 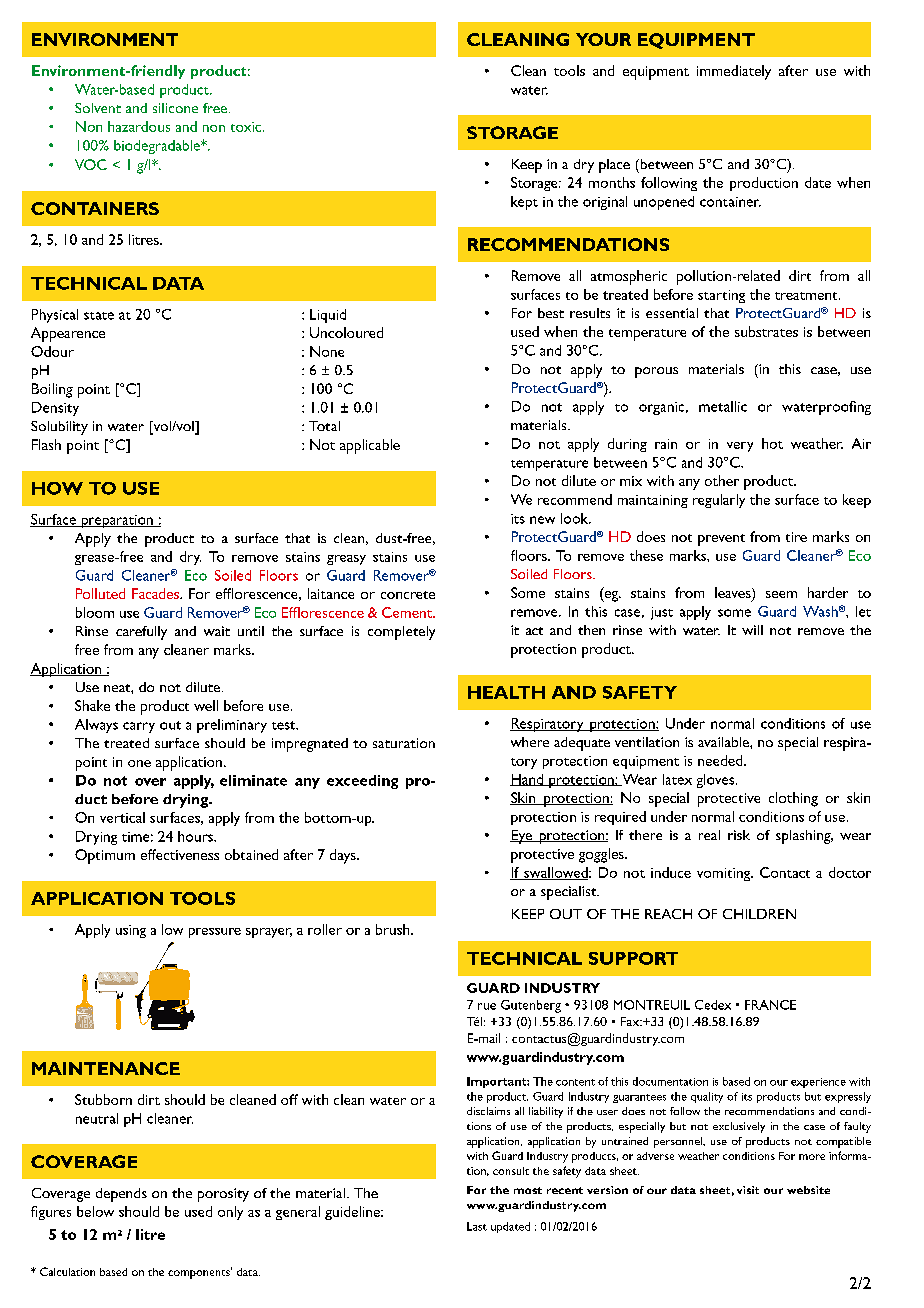 I want to click on using, so click(x=131, y=931).
